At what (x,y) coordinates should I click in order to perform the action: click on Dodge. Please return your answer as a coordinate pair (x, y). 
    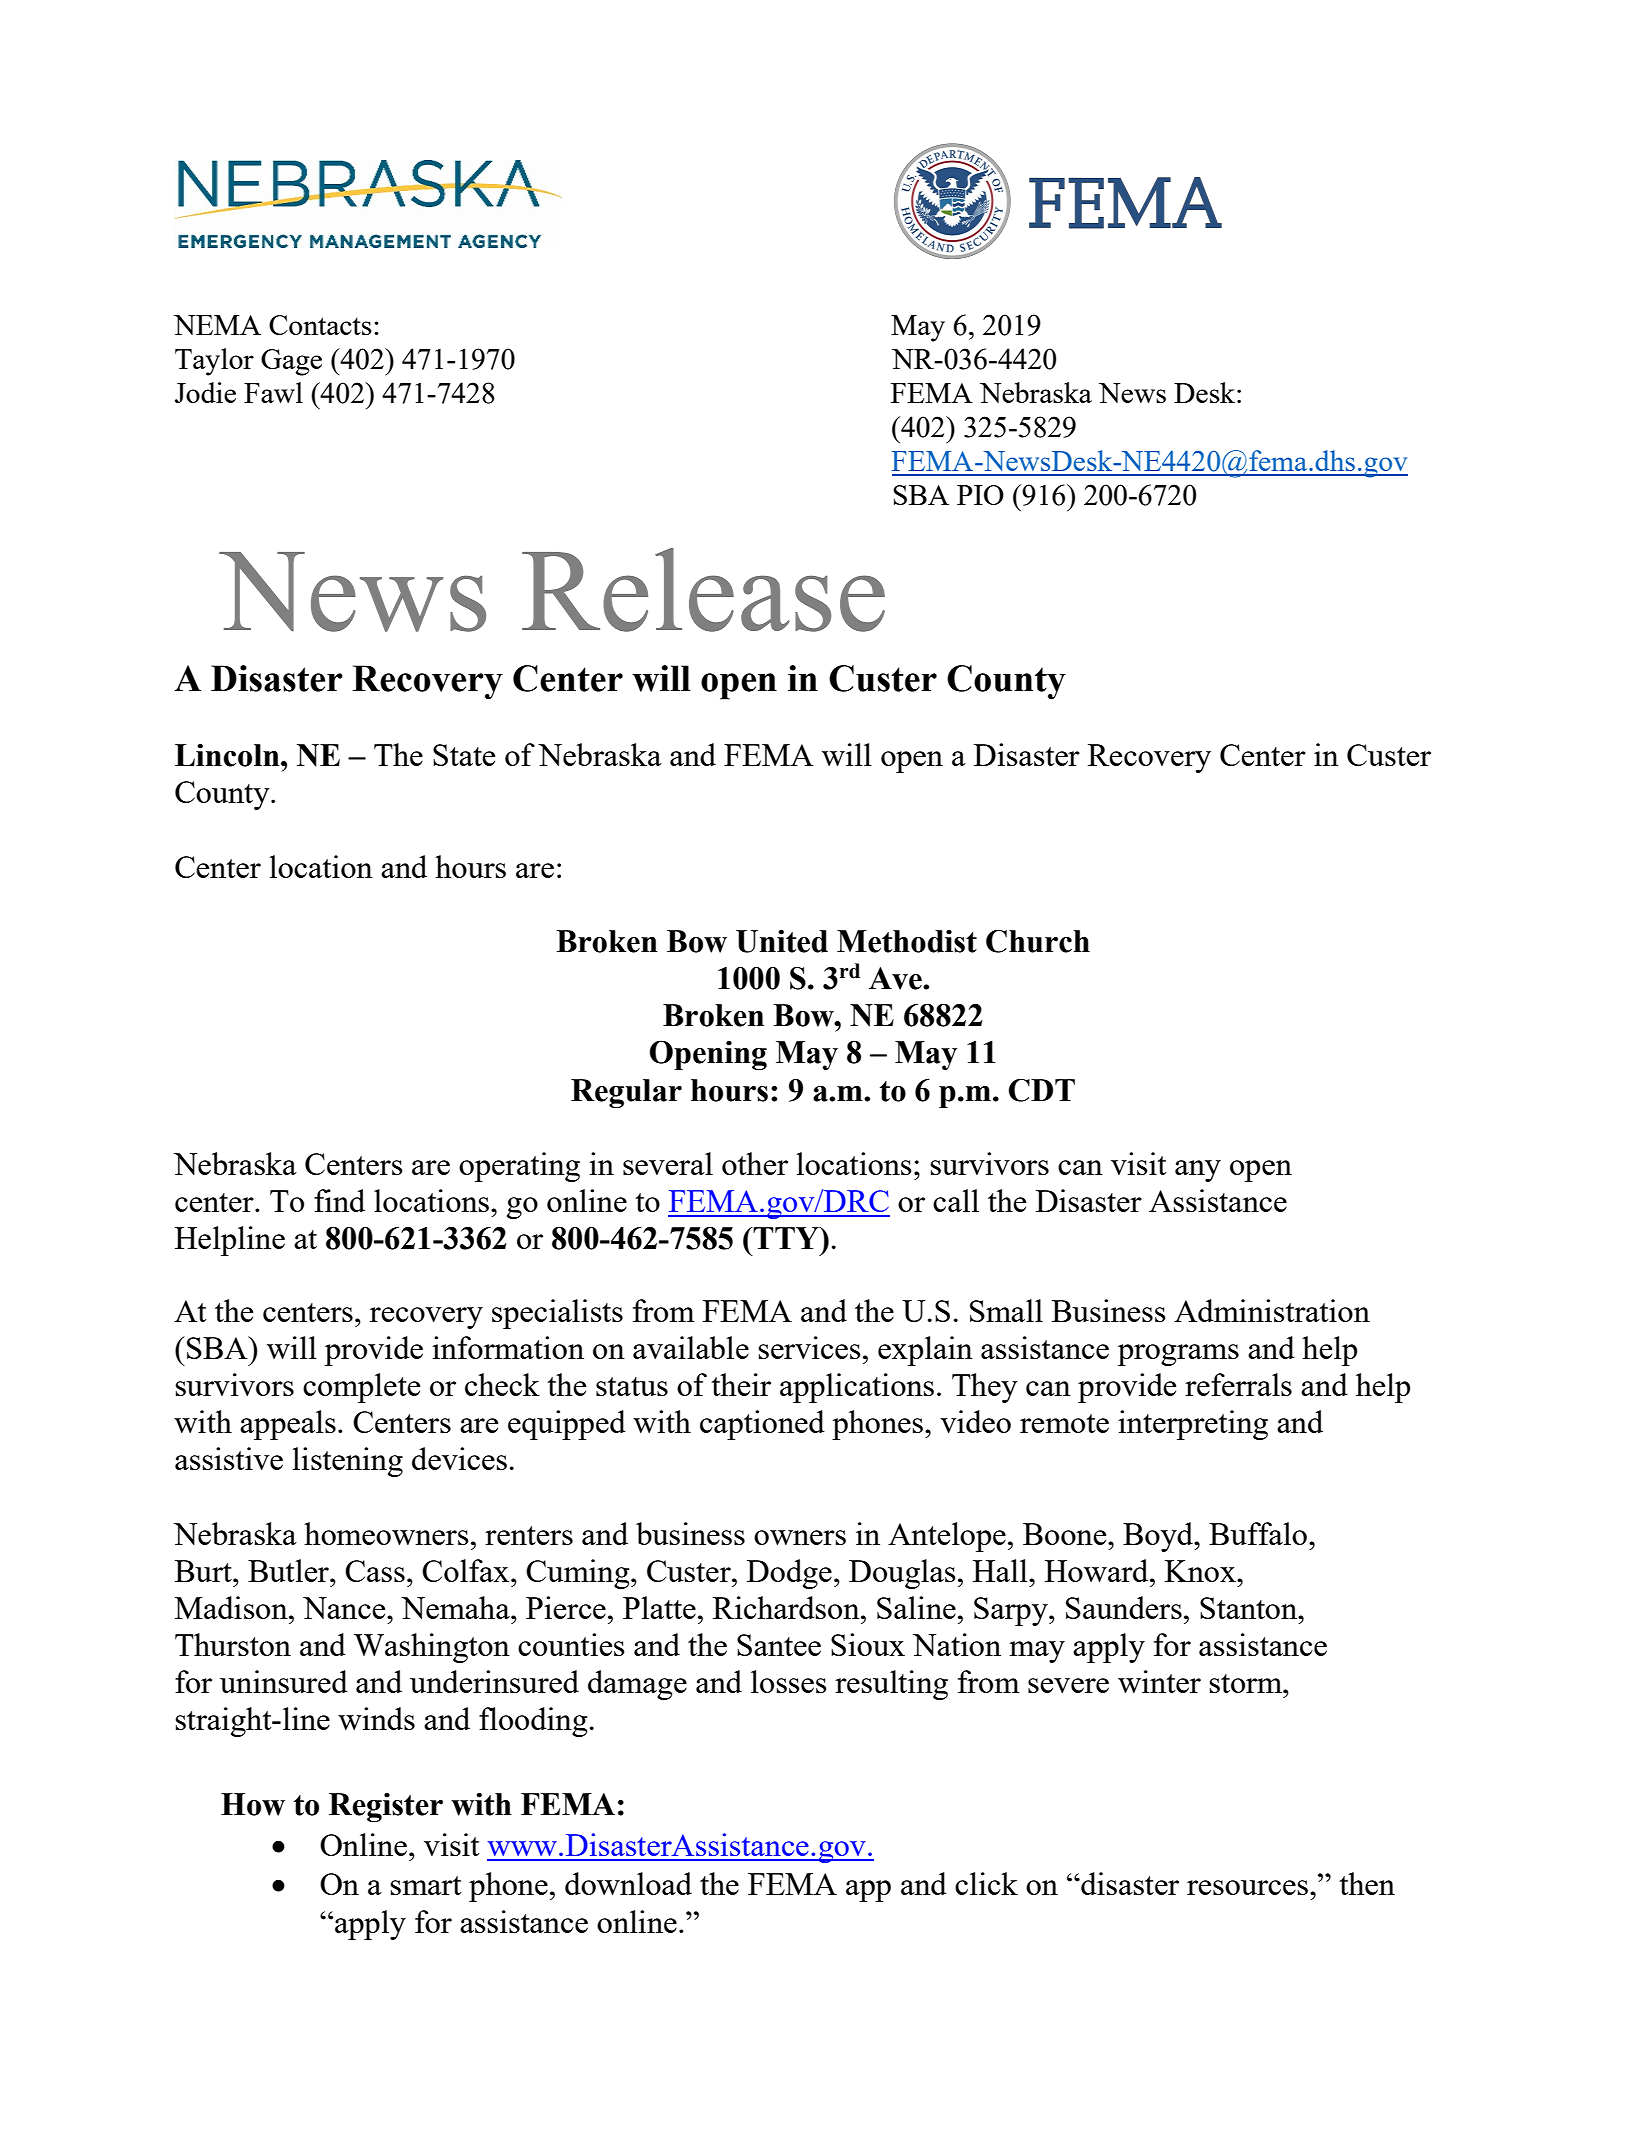
    Looking at the image, I should click on (789, 1574).
